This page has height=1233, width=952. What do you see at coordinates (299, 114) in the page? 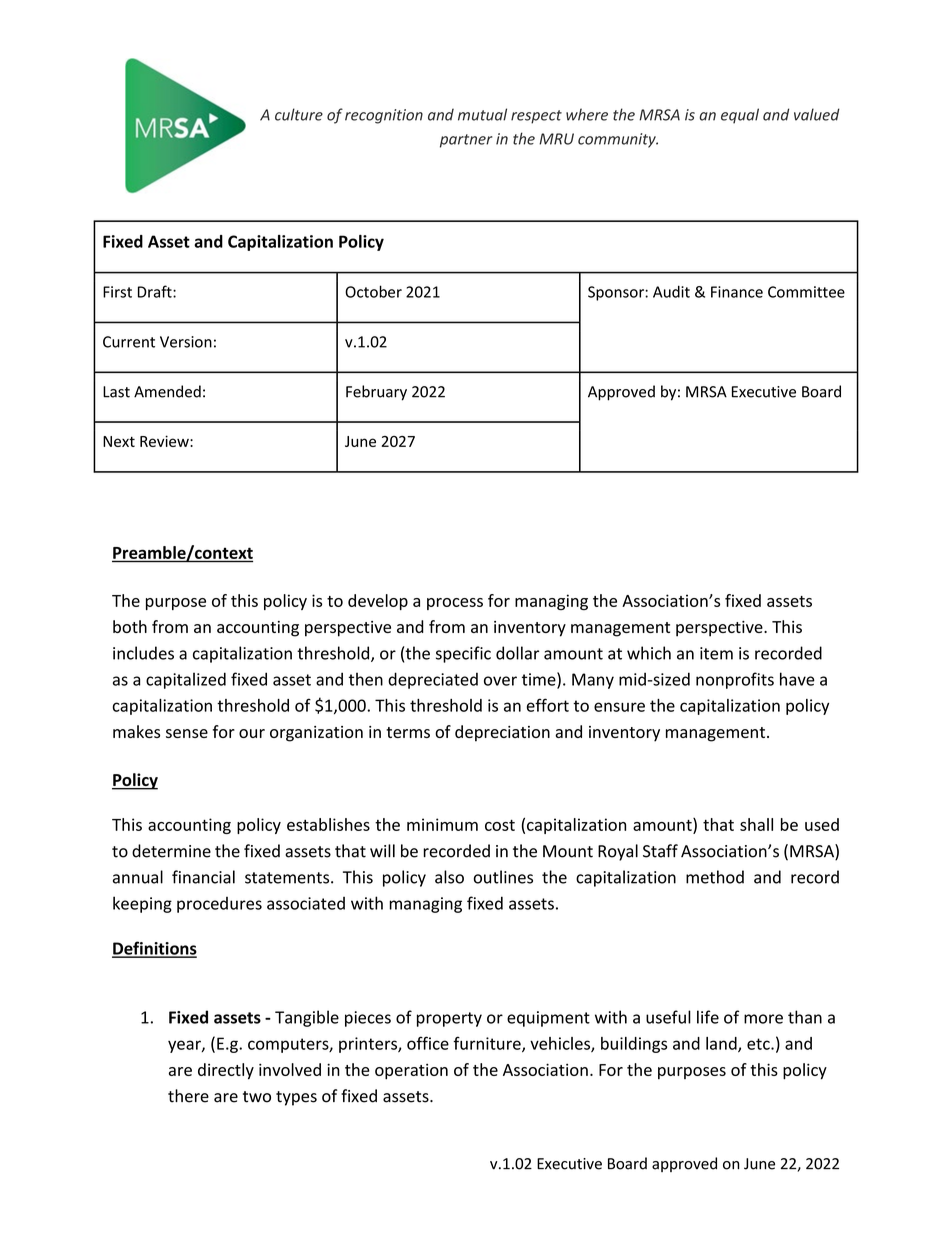
I see `culture` at bounding box center [299, 114].
